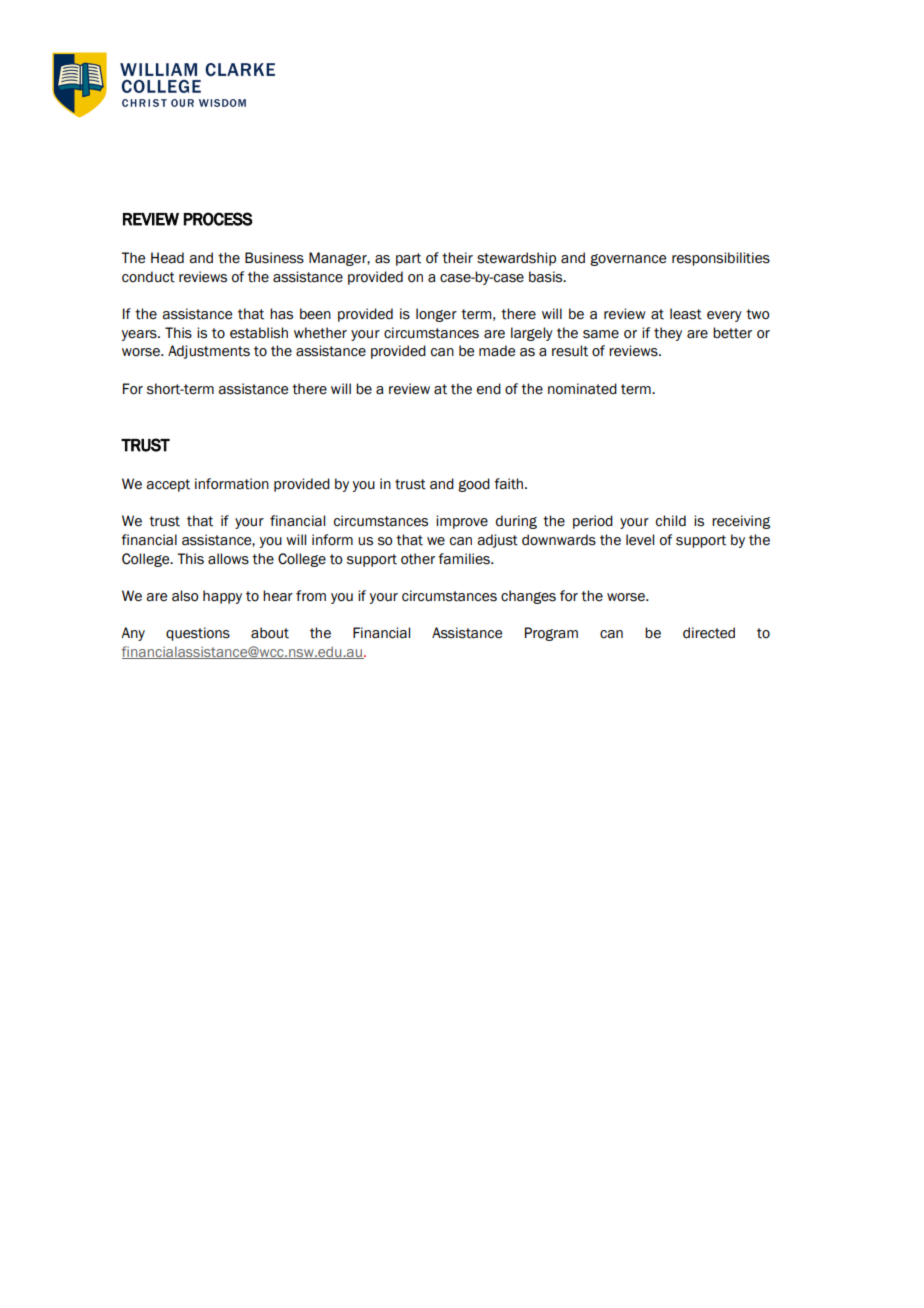 The height and width of the document is (1308, 924). I want to click on responsibilities, so click(721, 259).
